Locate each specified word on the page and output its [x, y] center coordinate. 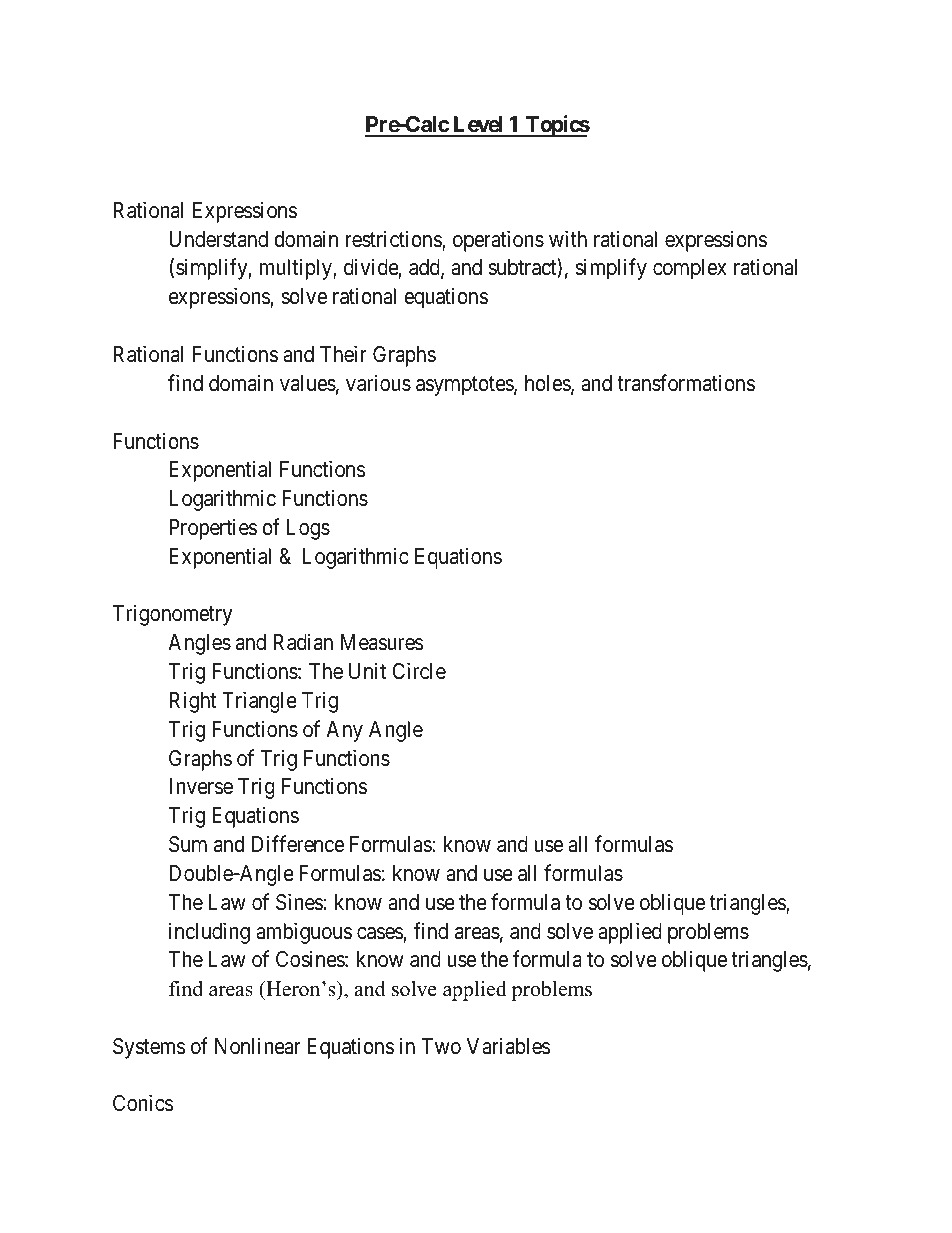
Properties [213, 529]
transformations [686, 383]
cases [380, 933]
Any [344, 731]
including [209, 933]
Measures [382, 642]
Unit [367, 671]
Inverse [201, 786]
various [378, 383]
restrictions [394, 240]
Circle [419, 671]
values [308, 383]
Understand [218, 239]
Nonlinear [258, 1046]
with [568, 238]
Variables [509, 1046]
